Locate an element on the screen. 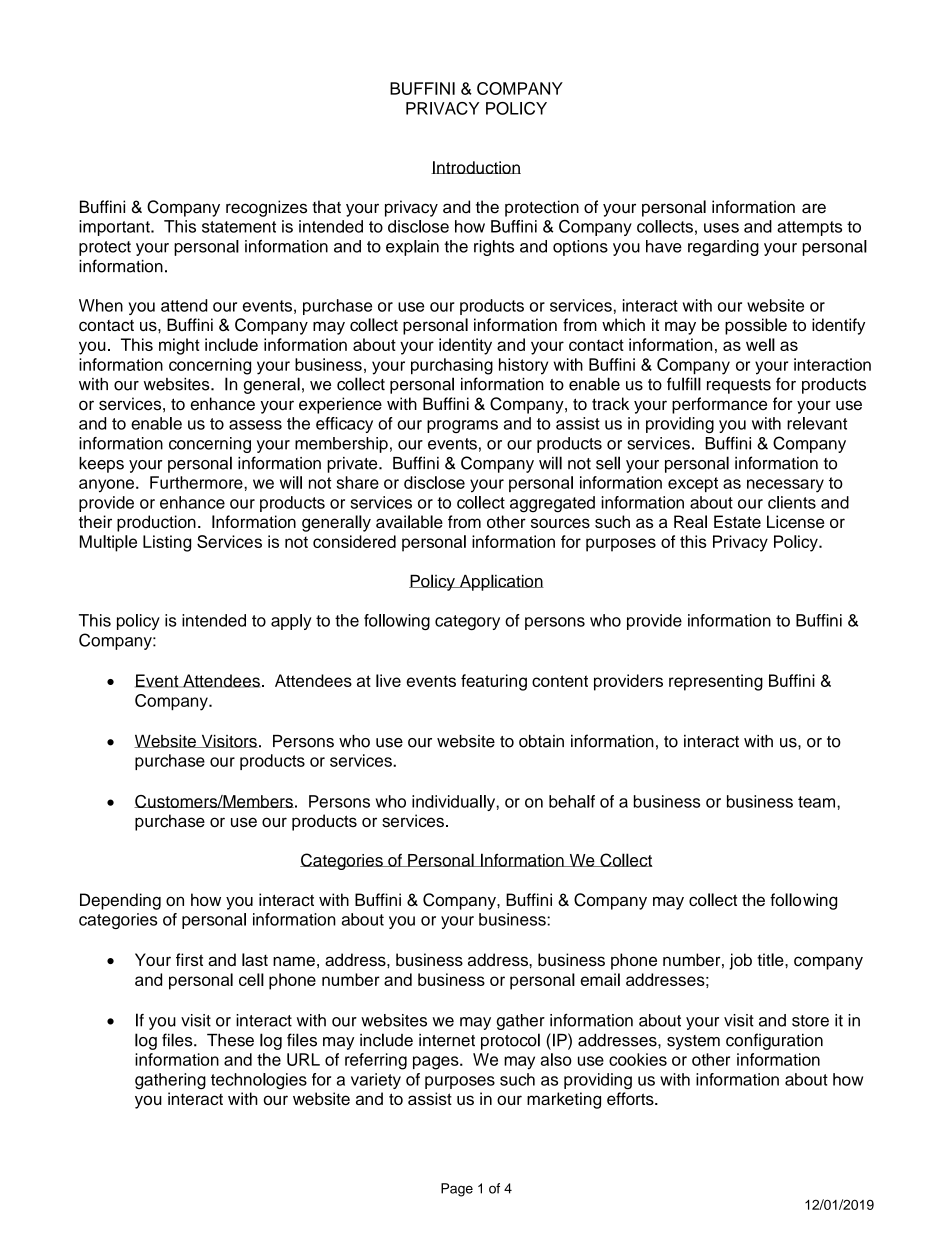 The height and width of the screenshot is (1233, 952). uses is located at coordinates (721, 228).
